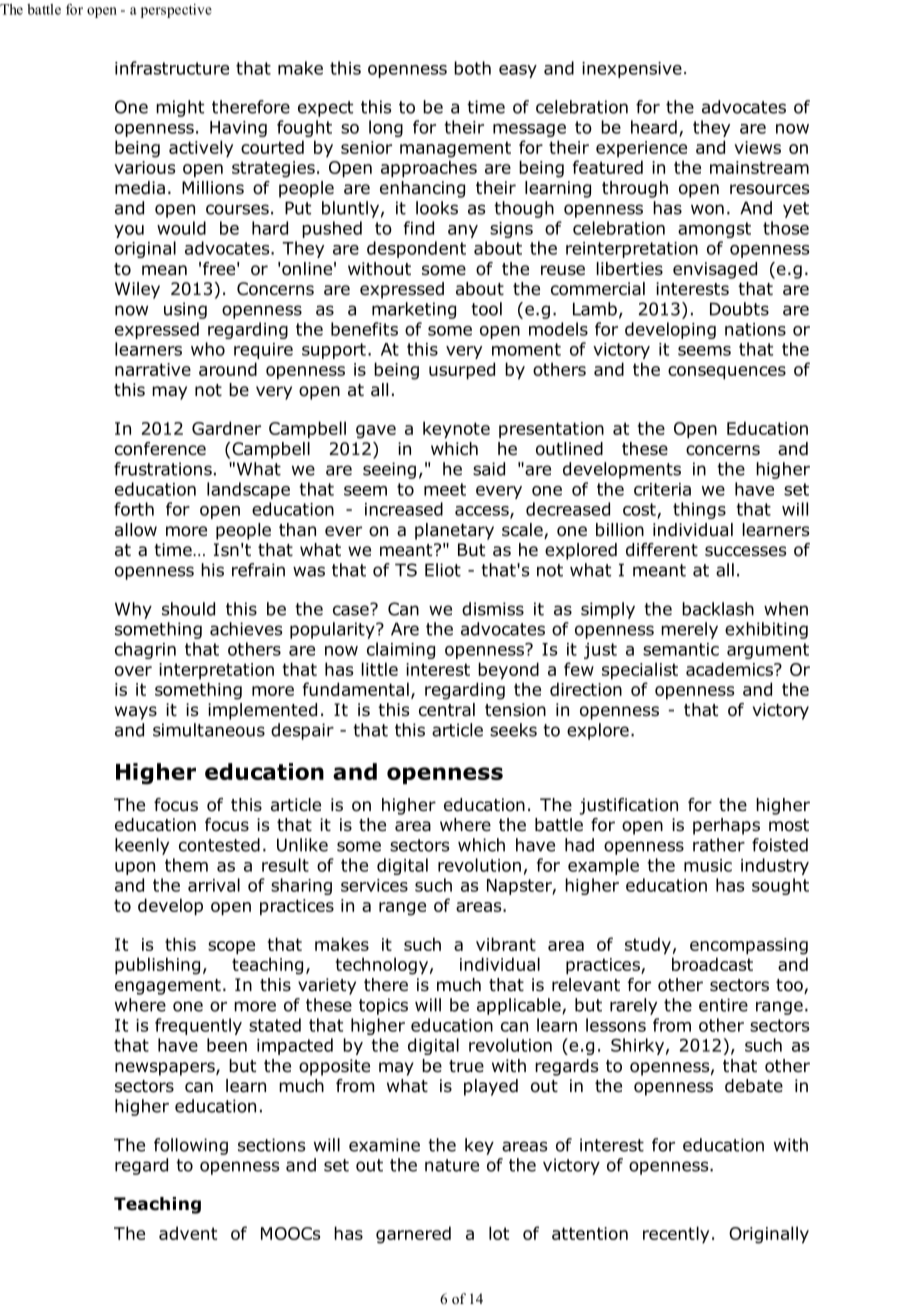  What do you see at coordinates (188, 1233) in the page?
I see `advent` at bounding box center [188, 1233].
